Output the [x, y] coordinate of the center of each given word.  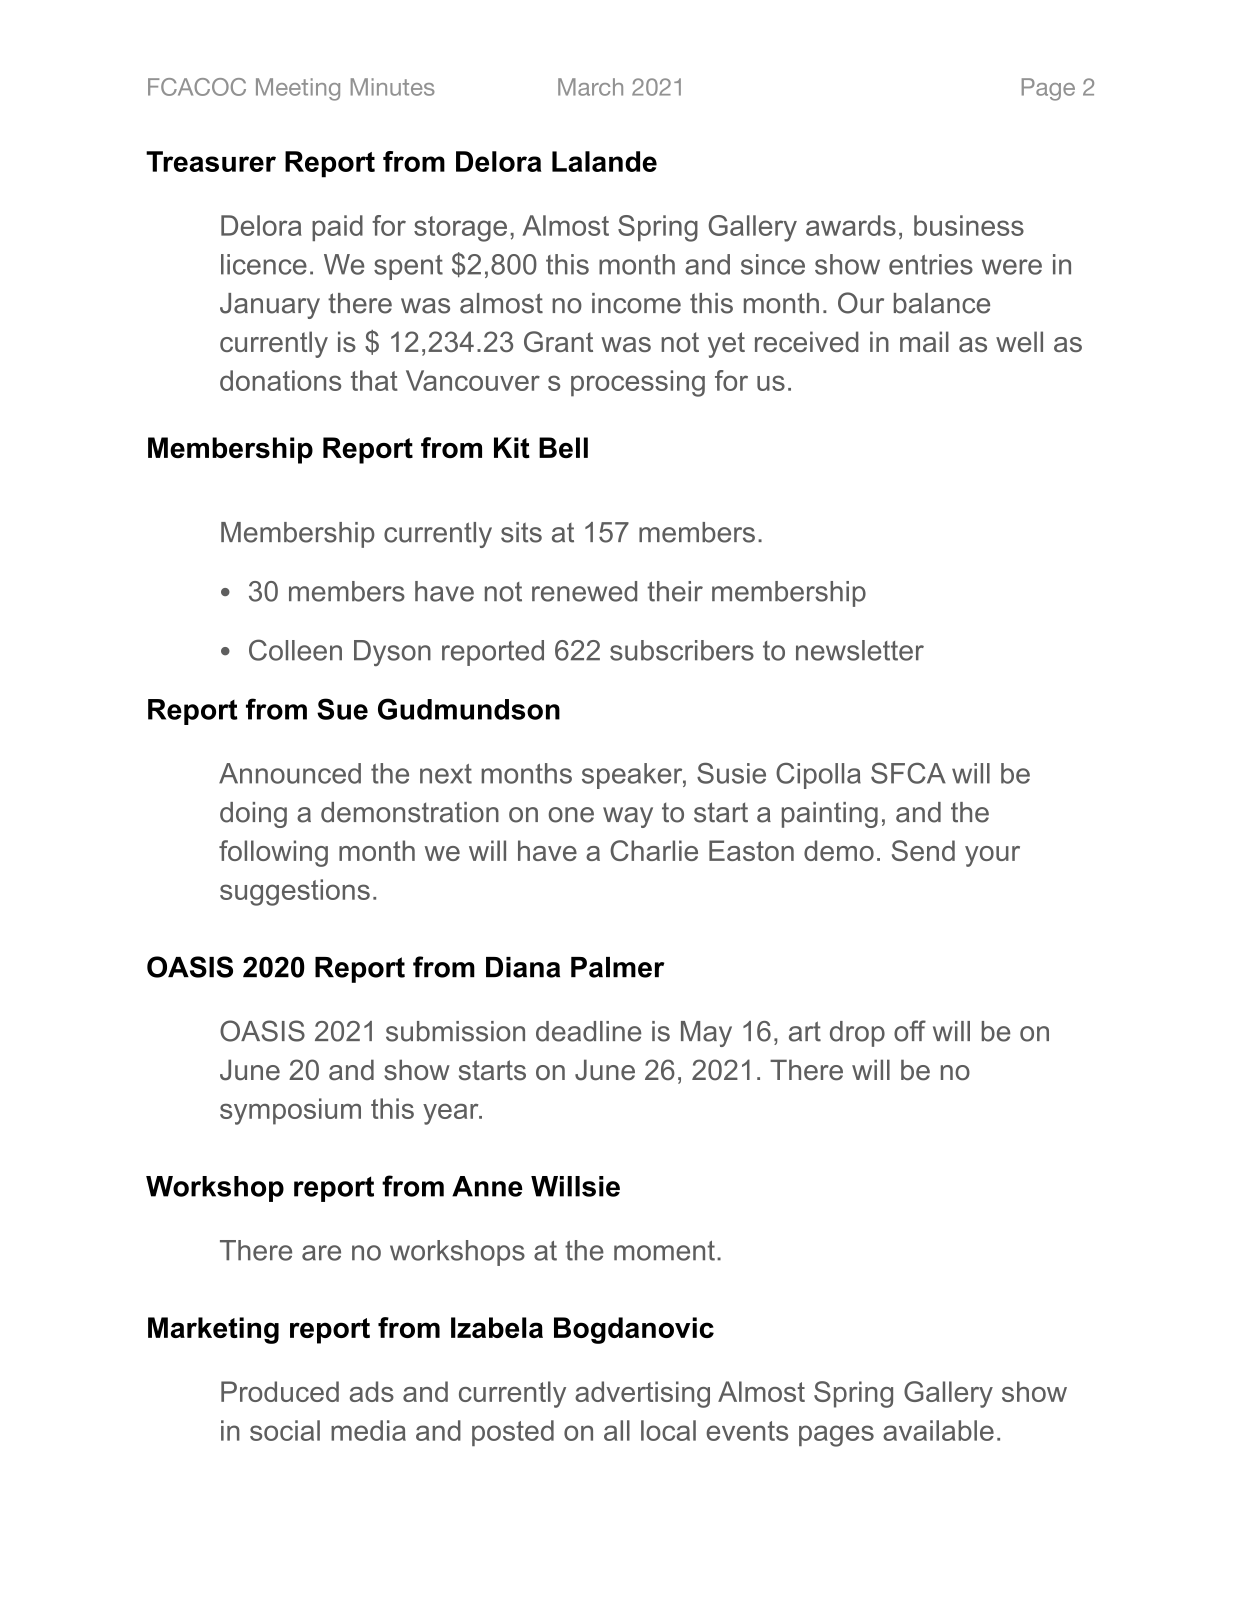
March [590, 87]
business [969, 225]
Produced [280, 1391]
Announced [290, 773]
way [628, 817]
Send [923, 850]
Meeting [298, 89]
